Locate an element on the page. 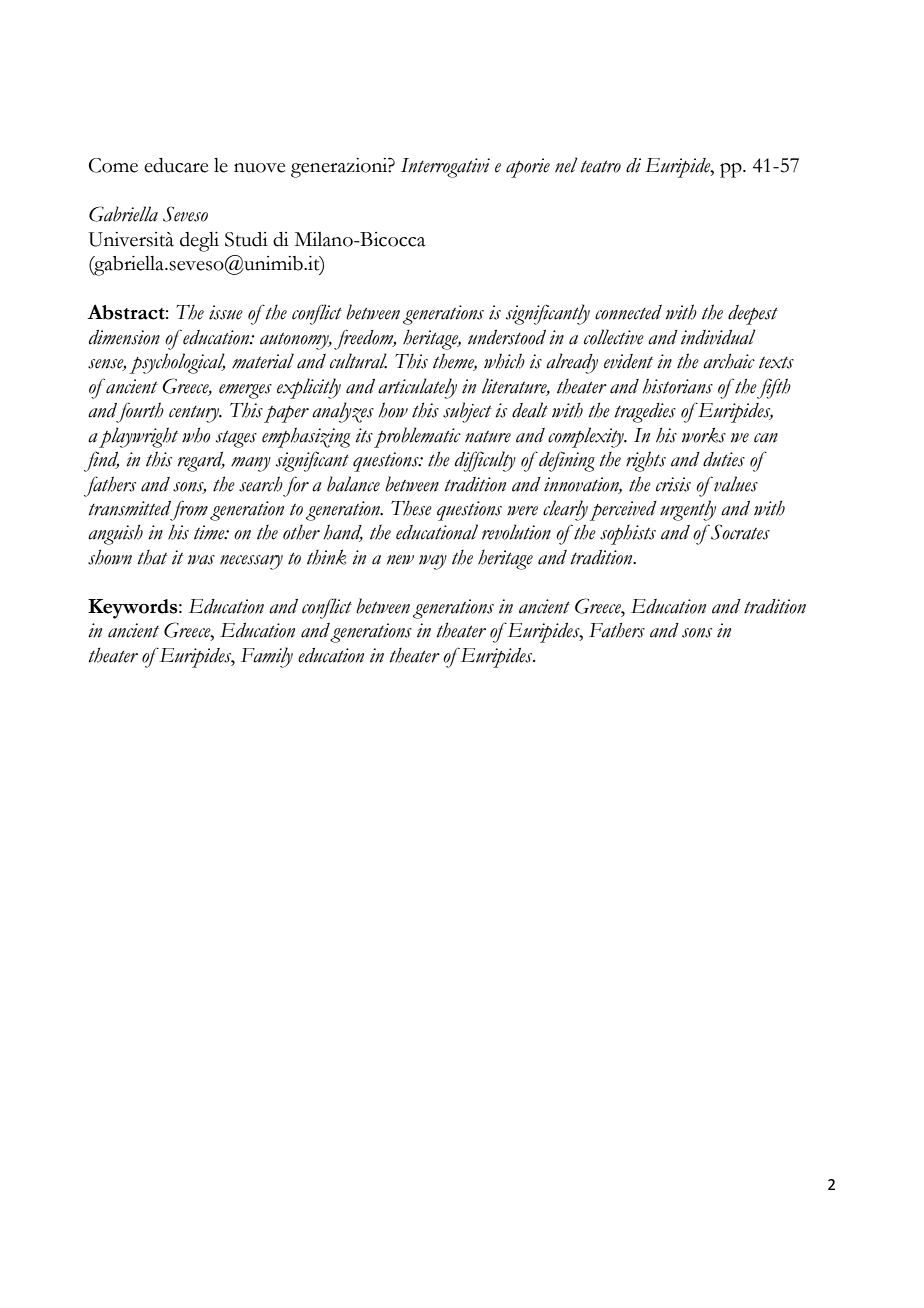 The image size is (924, 1308). dimension is located at coordinates (124, 337).
